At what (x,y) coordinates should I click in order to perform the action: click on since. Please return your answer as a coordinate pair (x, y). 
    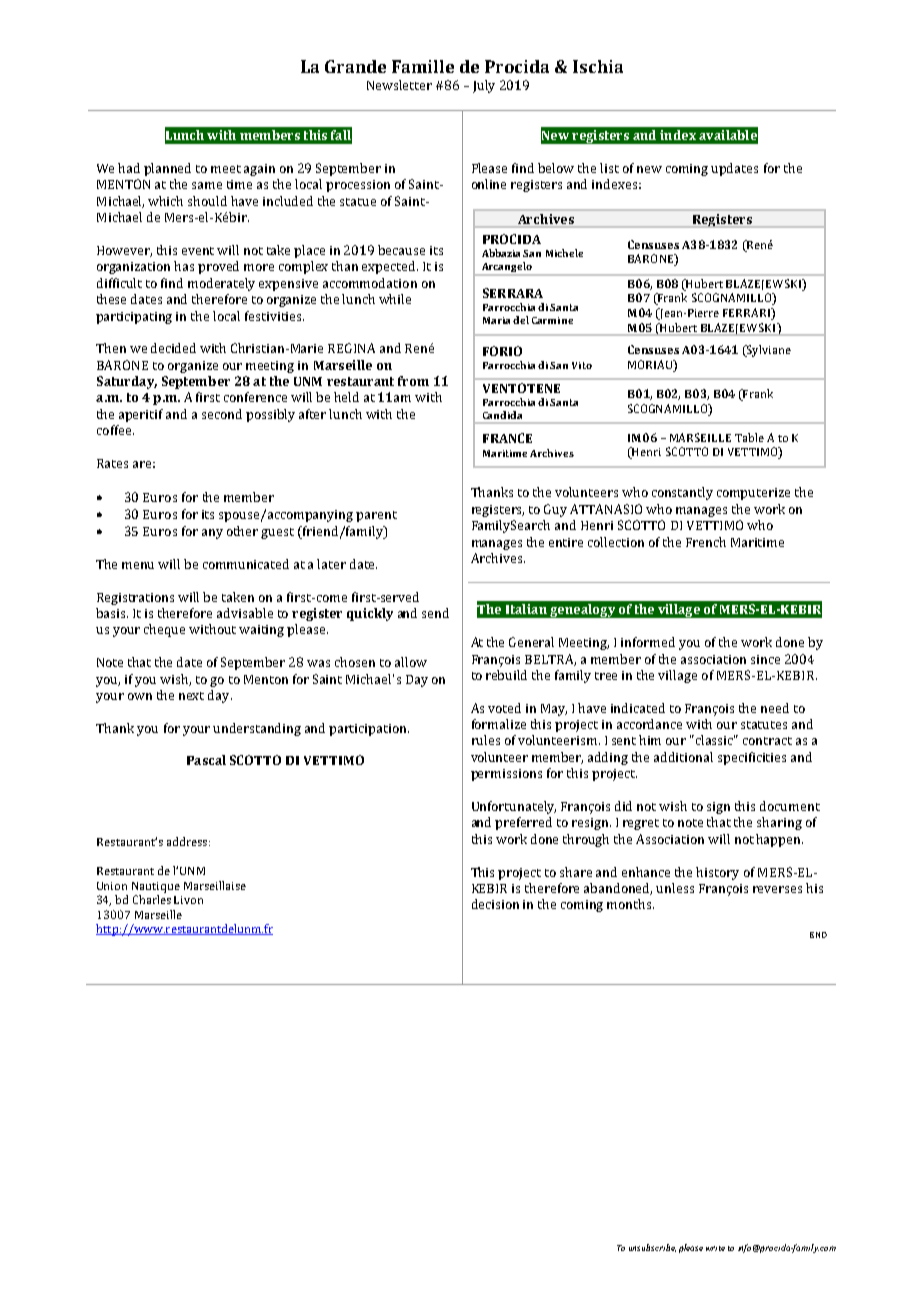
    Looking at the image, I should click on (765, 659).
